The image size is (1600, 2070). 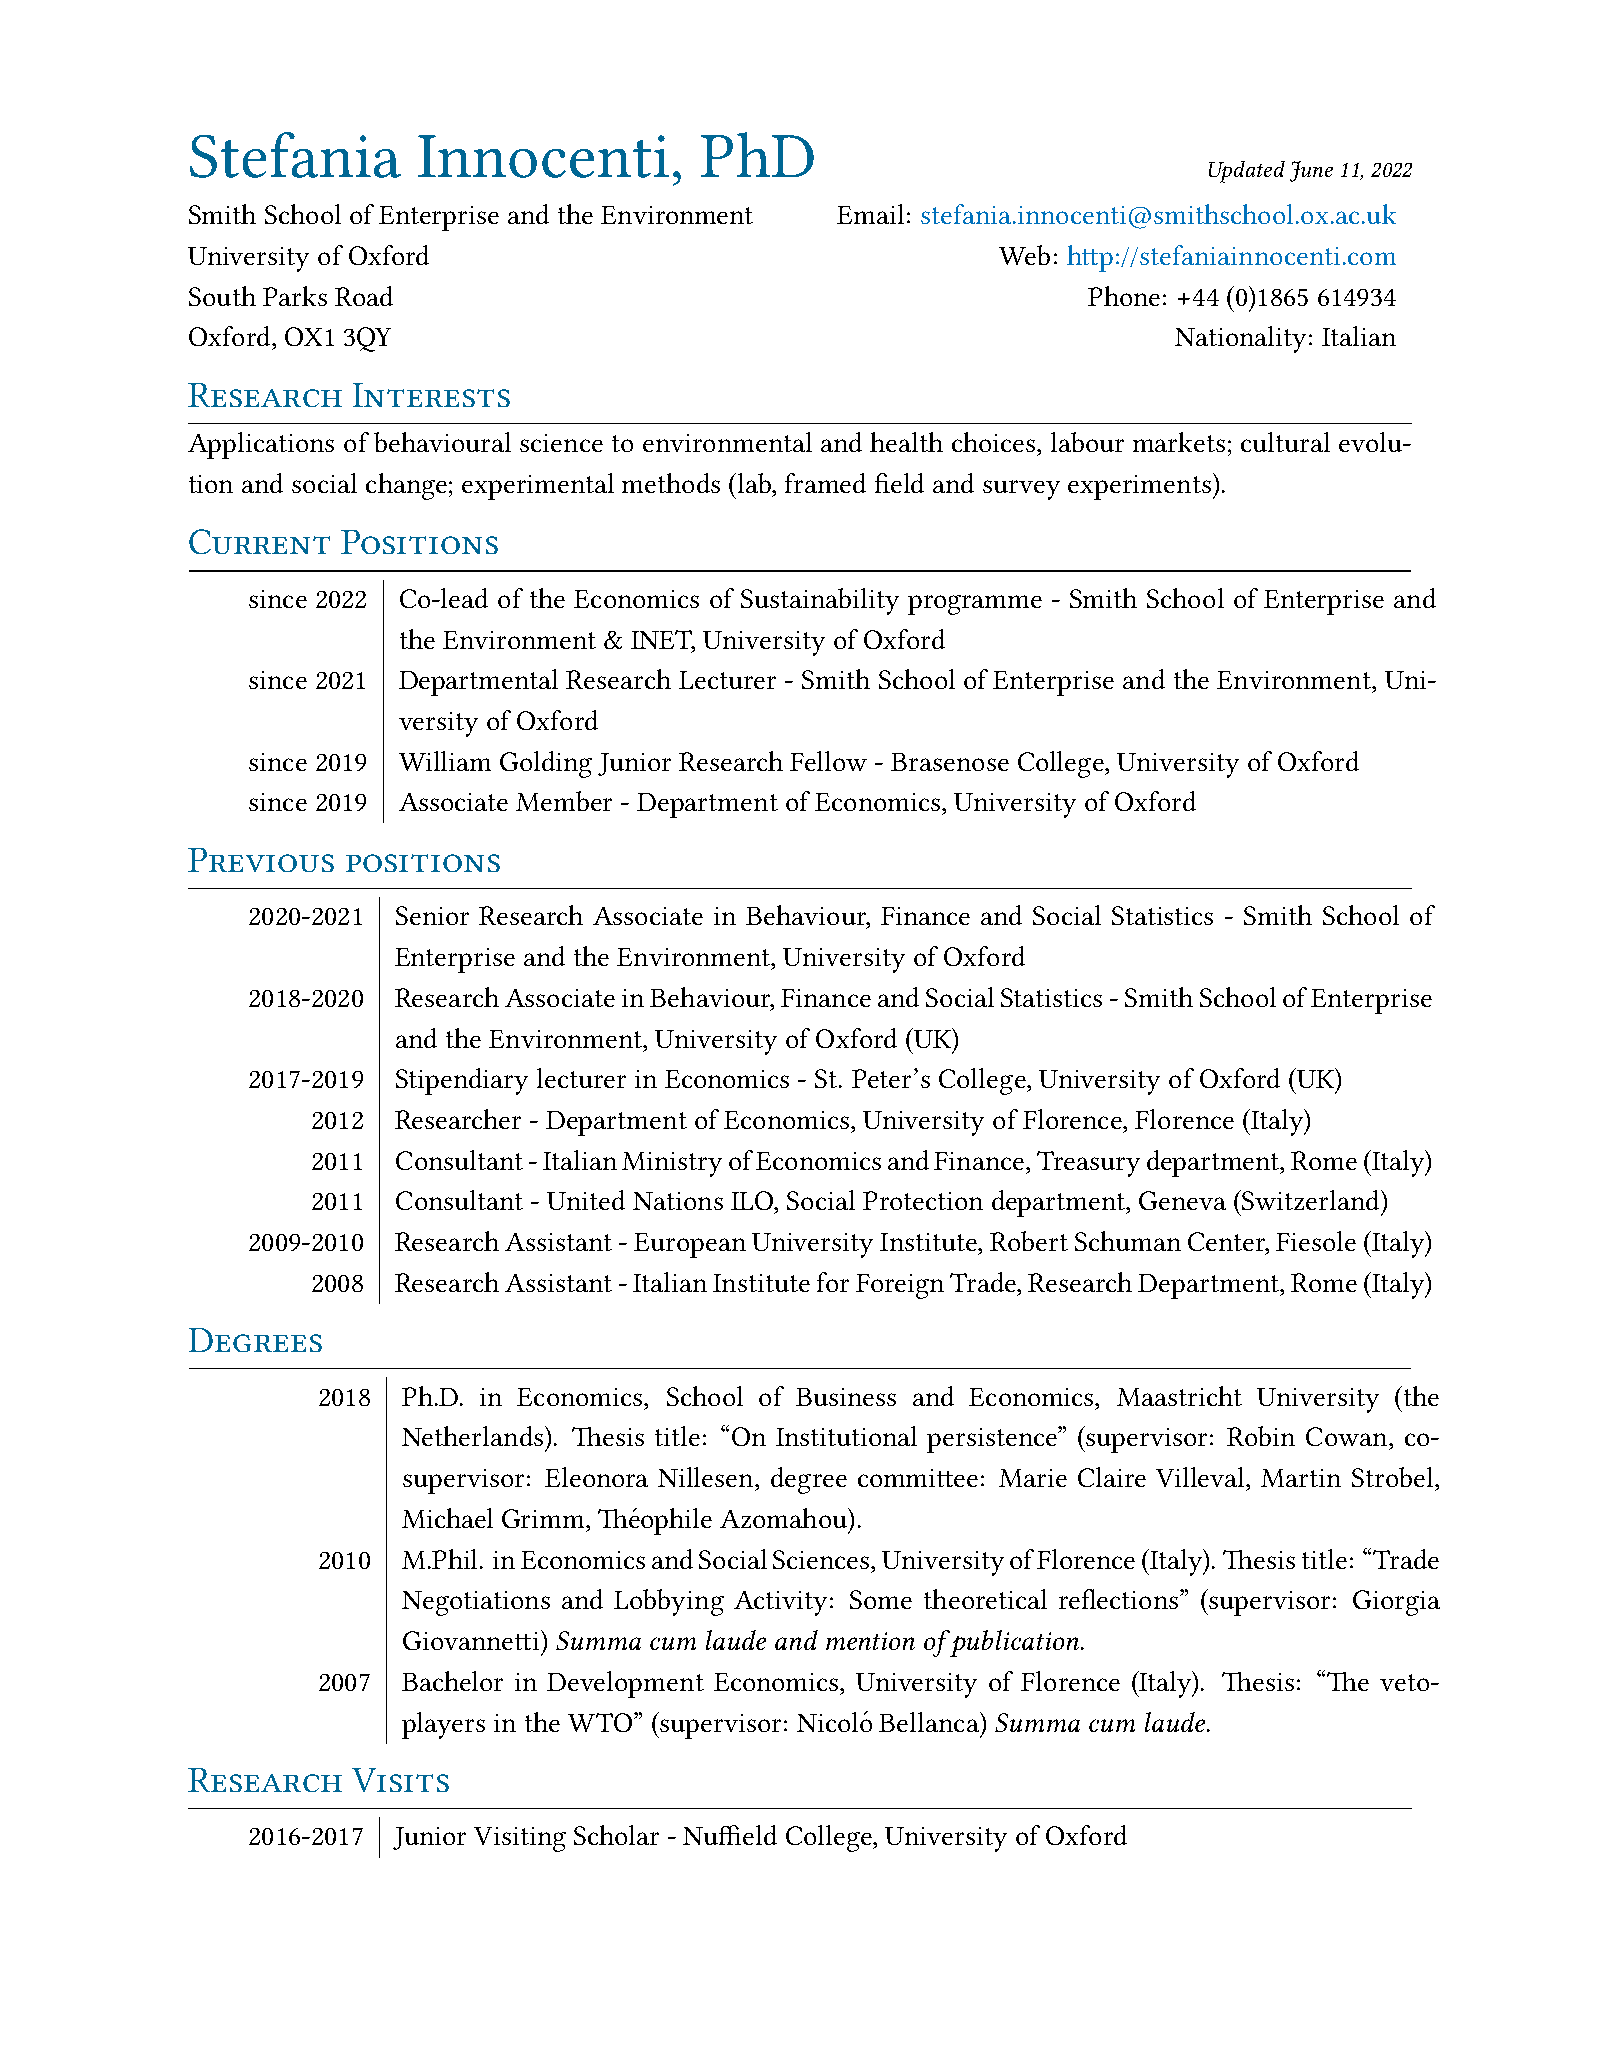 What do you see at coordinates (1247, 172) in the screenshot?
I see `Updated` at bounding box center [1247, 172].
